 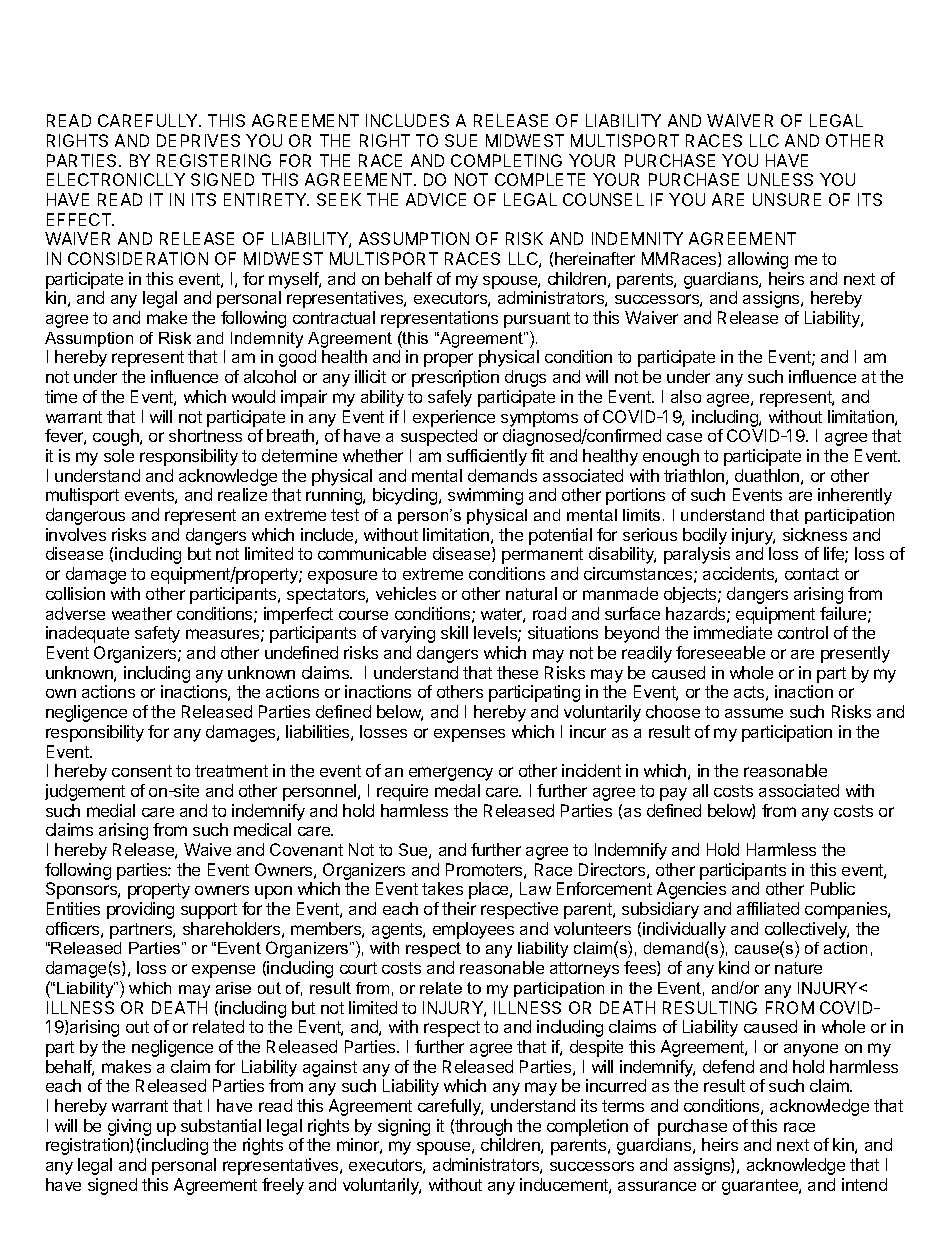 I want to click on also, so click(x=686, y=396).
